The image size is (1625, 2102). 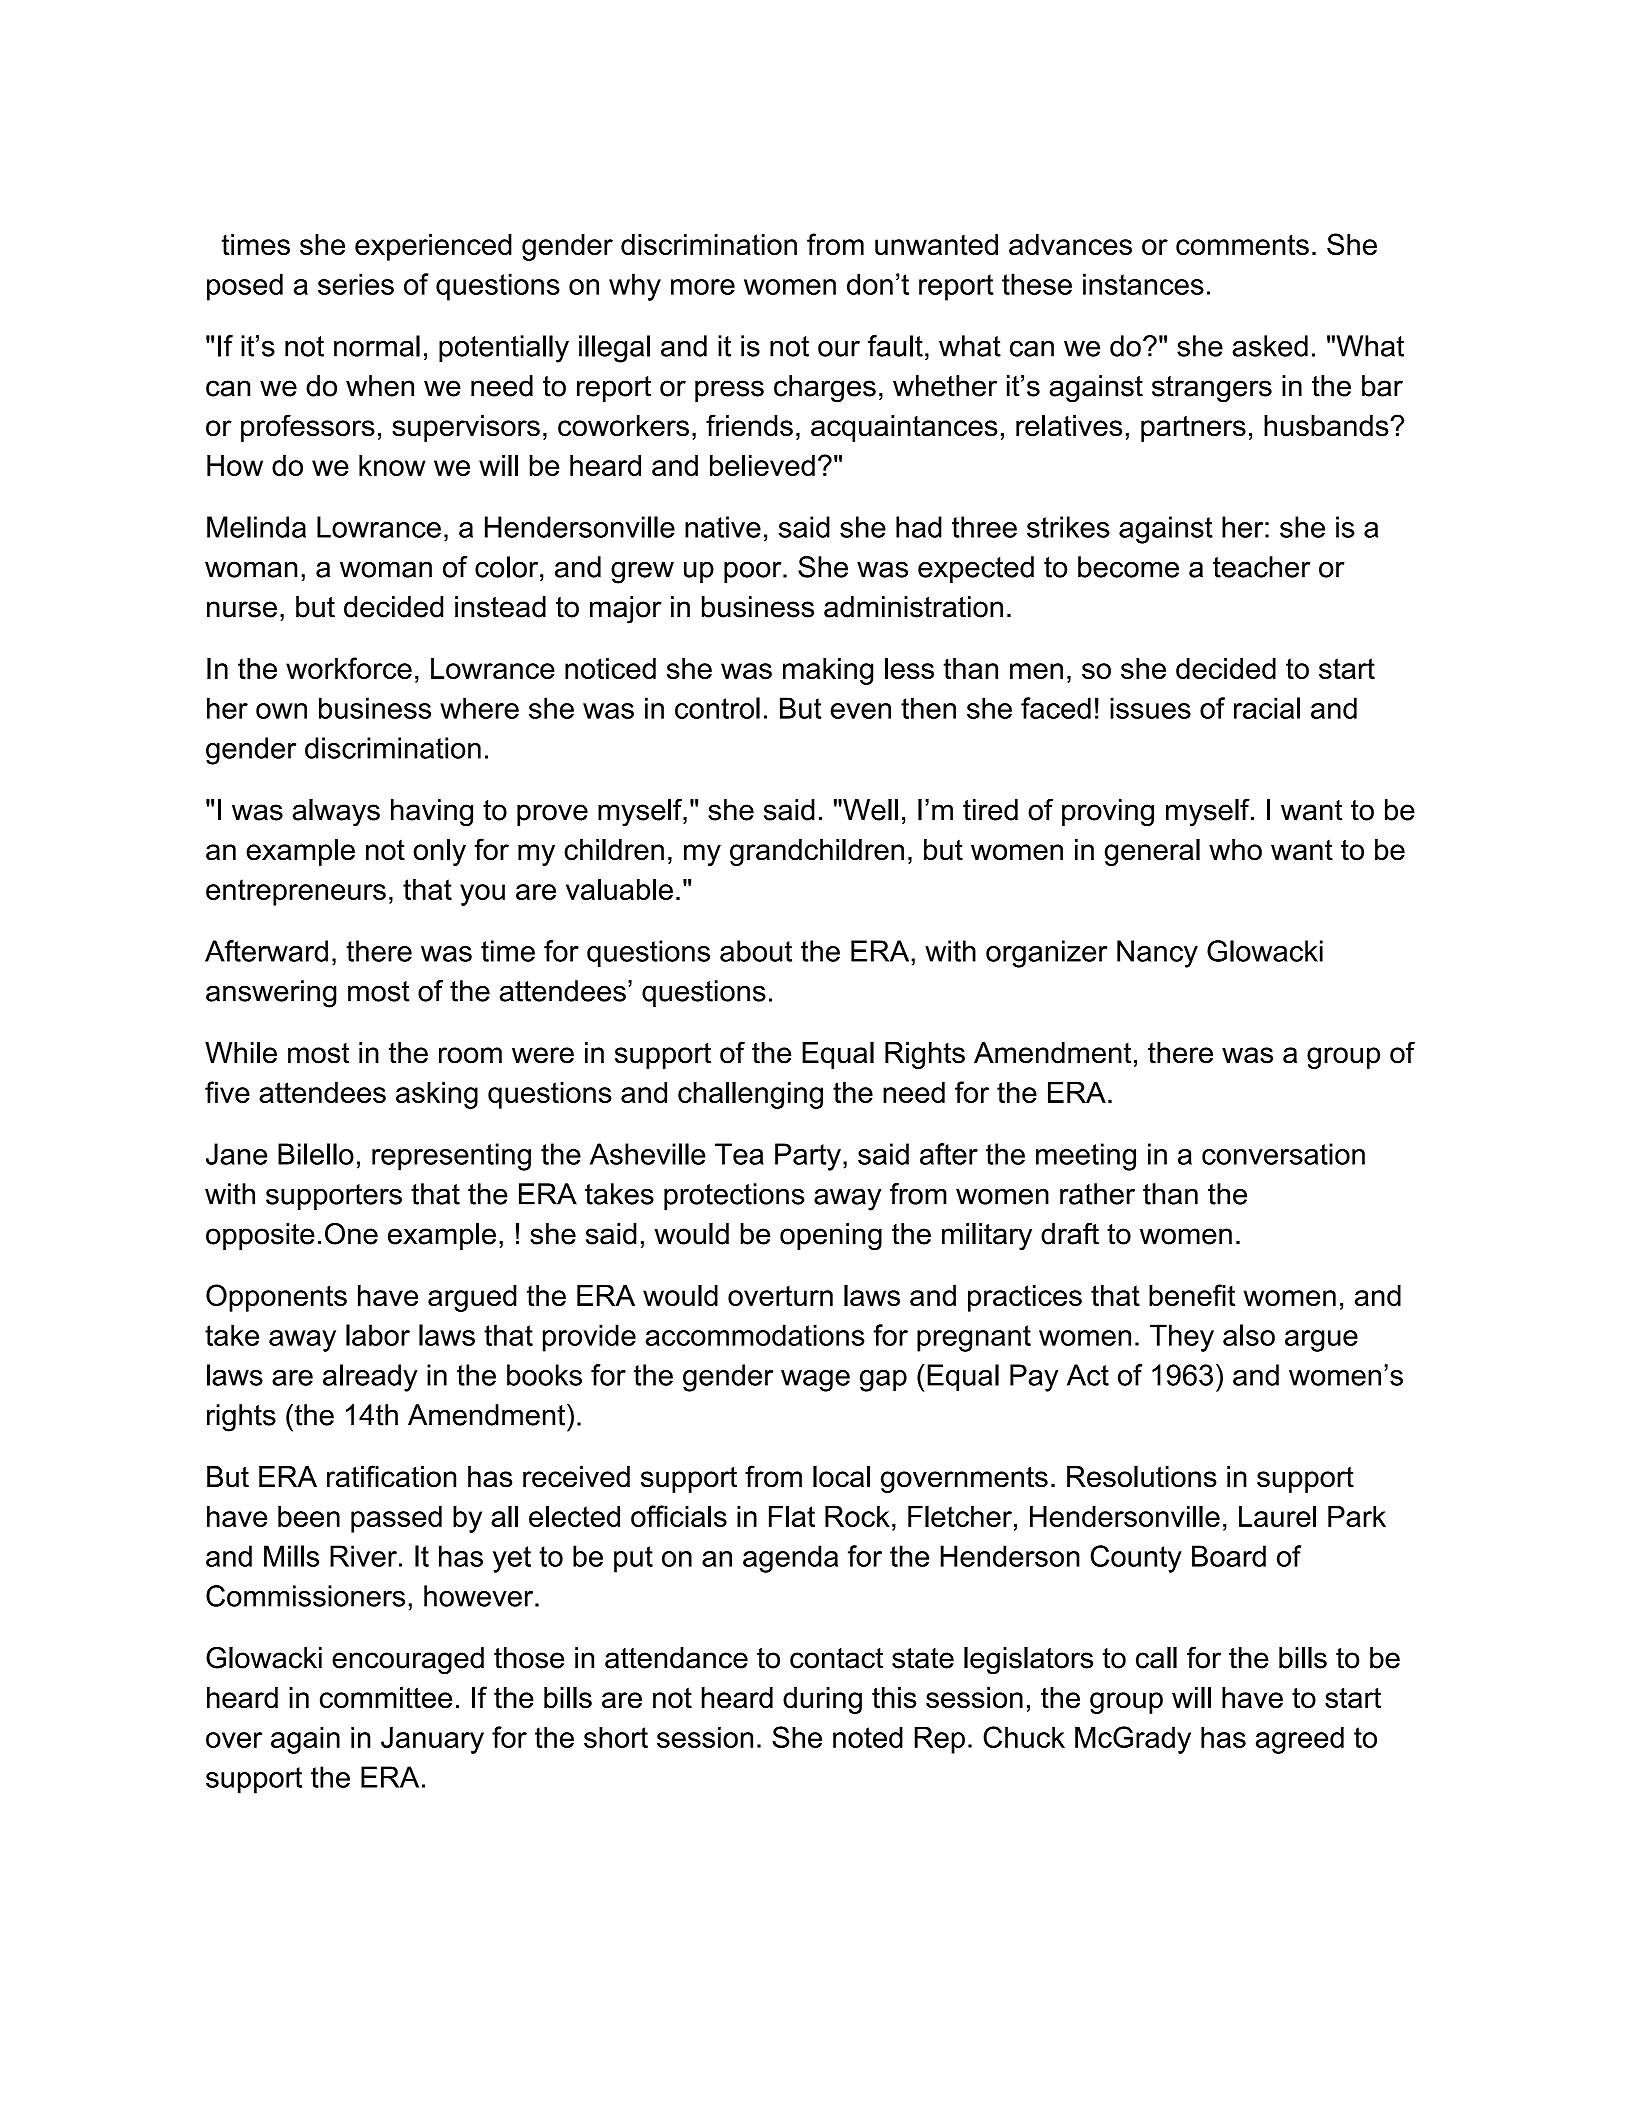 What do you see at coordinates (349, 668) in the image?
I see `workforce` at bounding box center [349, 668].
